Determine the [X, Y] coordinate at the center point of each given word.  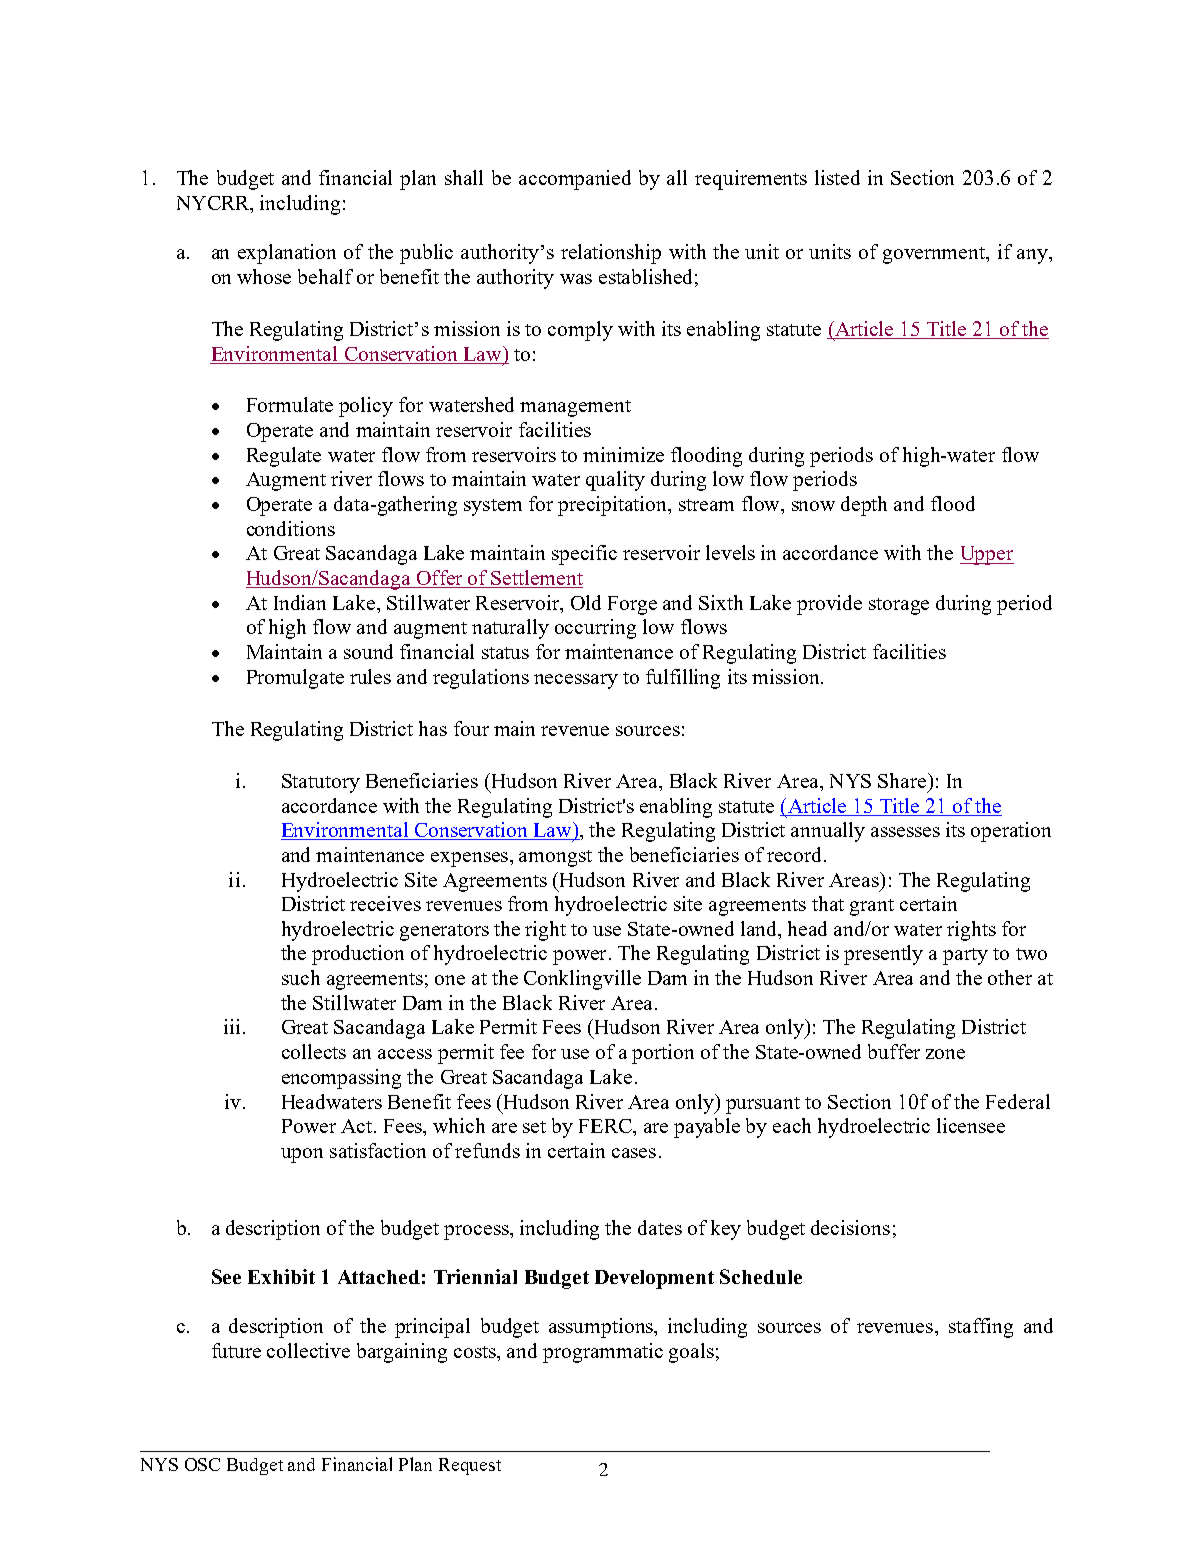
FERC [606, 1126]
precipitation [614, 506]
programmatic [603, 1353]
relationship [611, 254]
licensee [971, 1125]
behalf [325, 276]
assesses [905, 832]
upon [302, 1155]
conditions [291, 528]
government [935, 255]
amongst [555, 858]
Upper [987, 555]
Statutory [321, 783]
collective [308, 1350]
